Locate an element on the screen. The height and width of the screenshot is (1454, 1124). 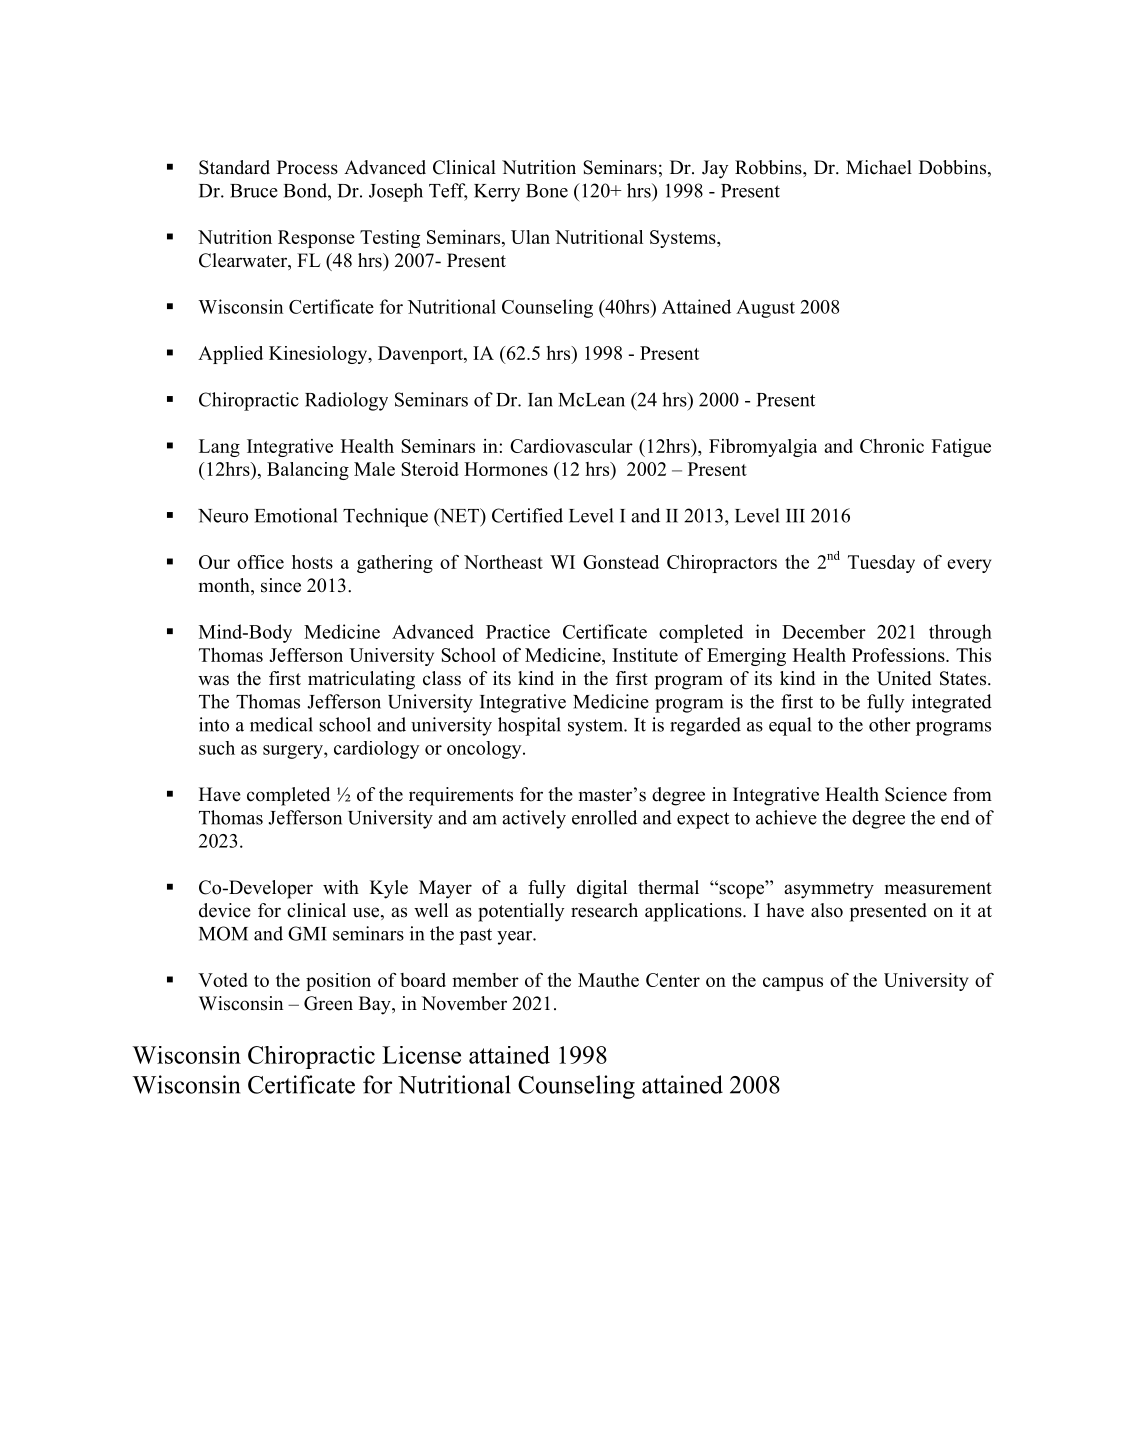
Bone is located at coordinates (547, 191).
